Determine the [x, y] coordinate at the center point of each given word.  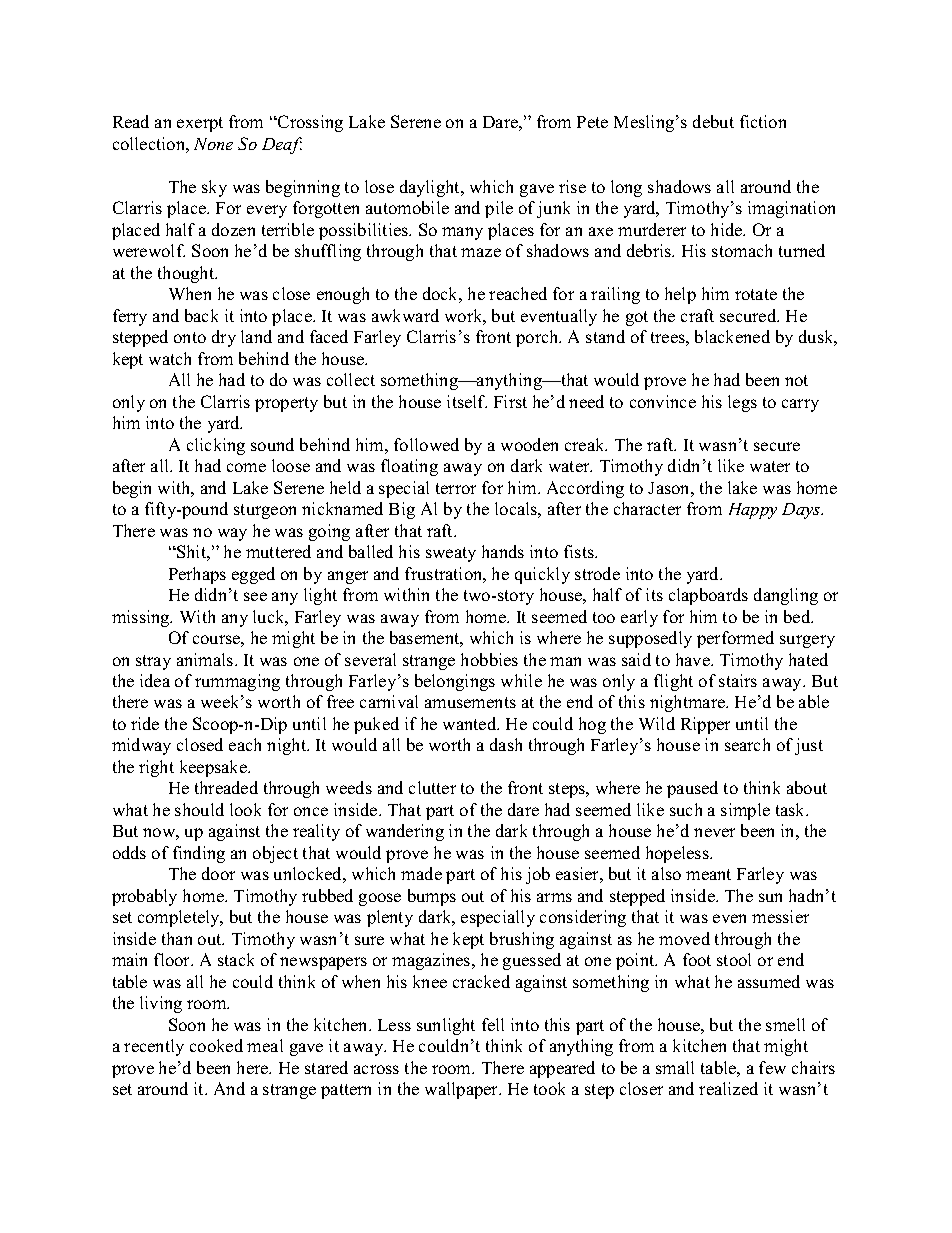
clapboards [708, 596]
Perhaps [197, 575]
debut [713, 121]
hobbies [489, 659]
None [213, 144]
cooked [216, 1045]
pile [499, 209]
